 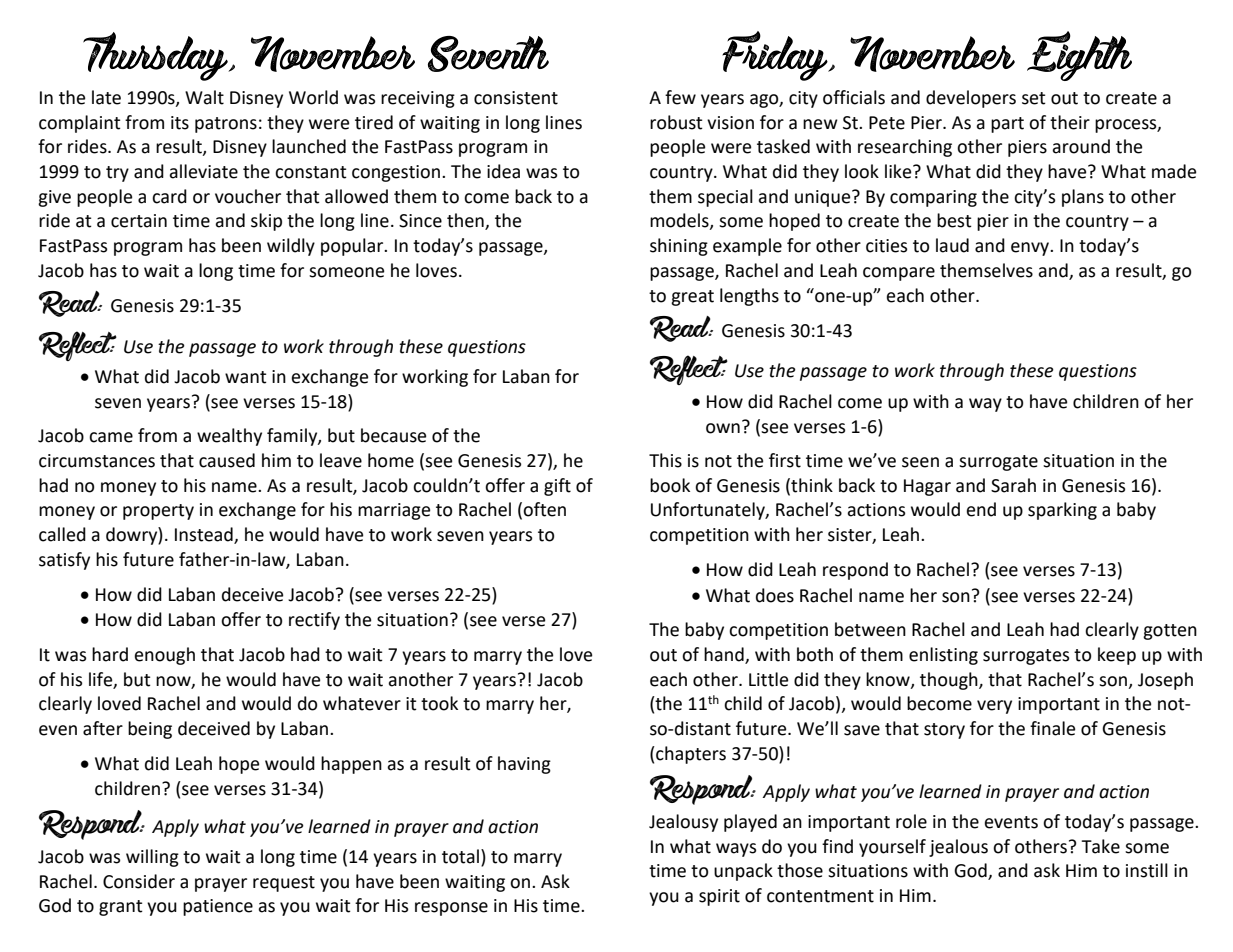 I want to click on Walt, so click(x=204, y=97).
